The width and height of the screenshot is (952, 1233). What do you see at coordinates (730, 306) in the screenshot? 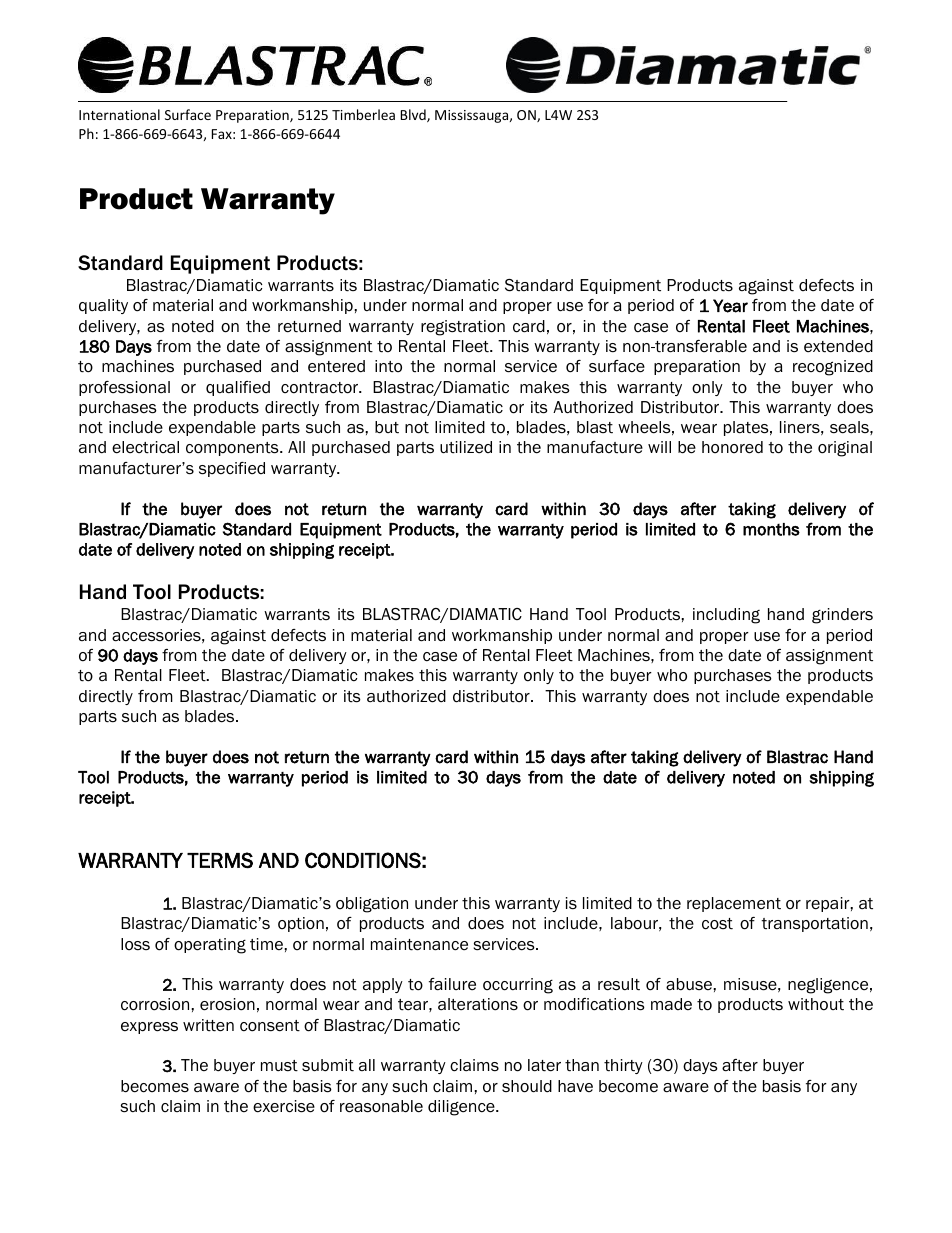
I see `Year` at bounding box center [730, 306].
